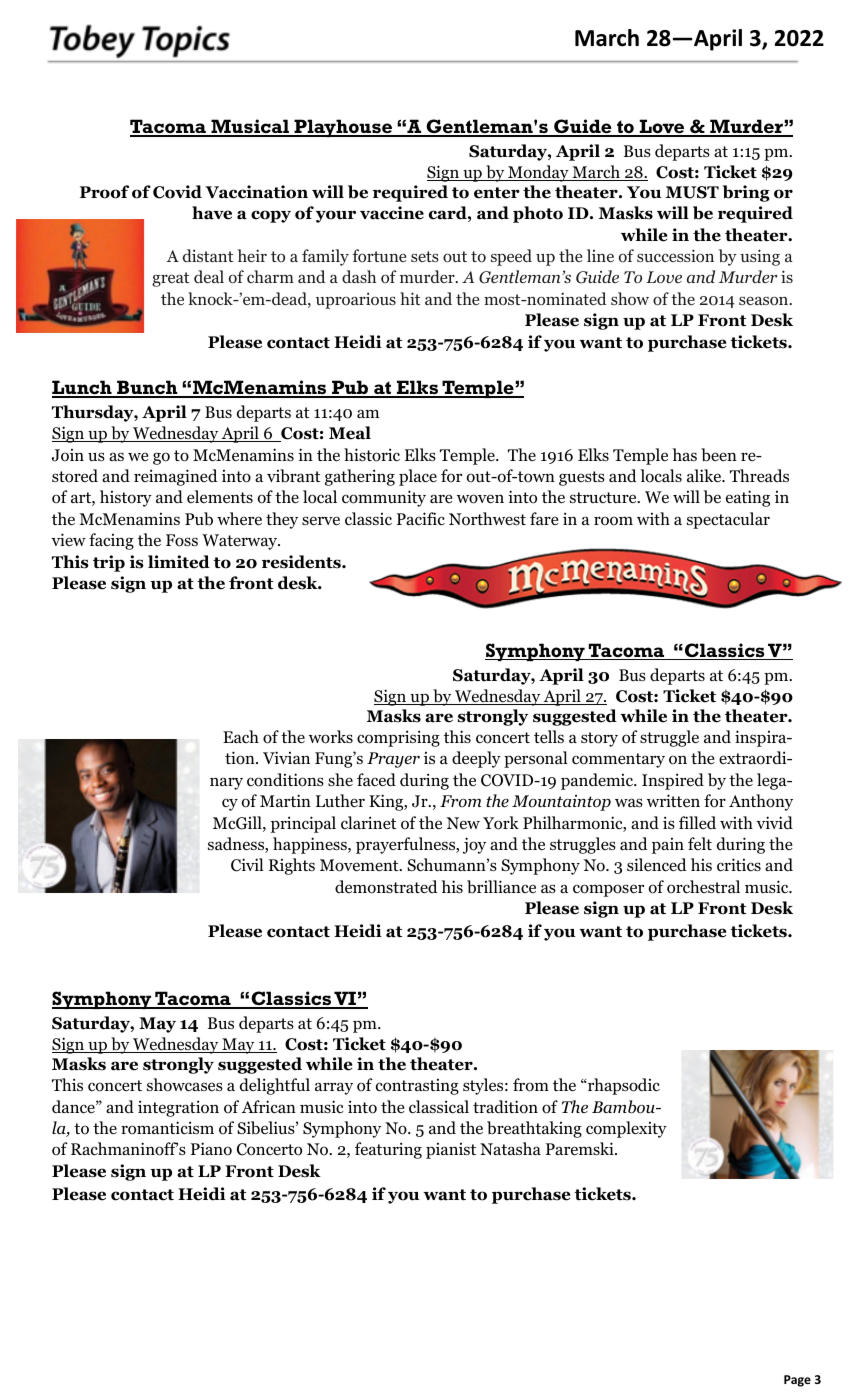 Image resolution: width=849 pixels, height=1400 pixels. What do you see at coordinates (392, 213) in the document?
I see `vaccine` at bounding box center [392, 213].
